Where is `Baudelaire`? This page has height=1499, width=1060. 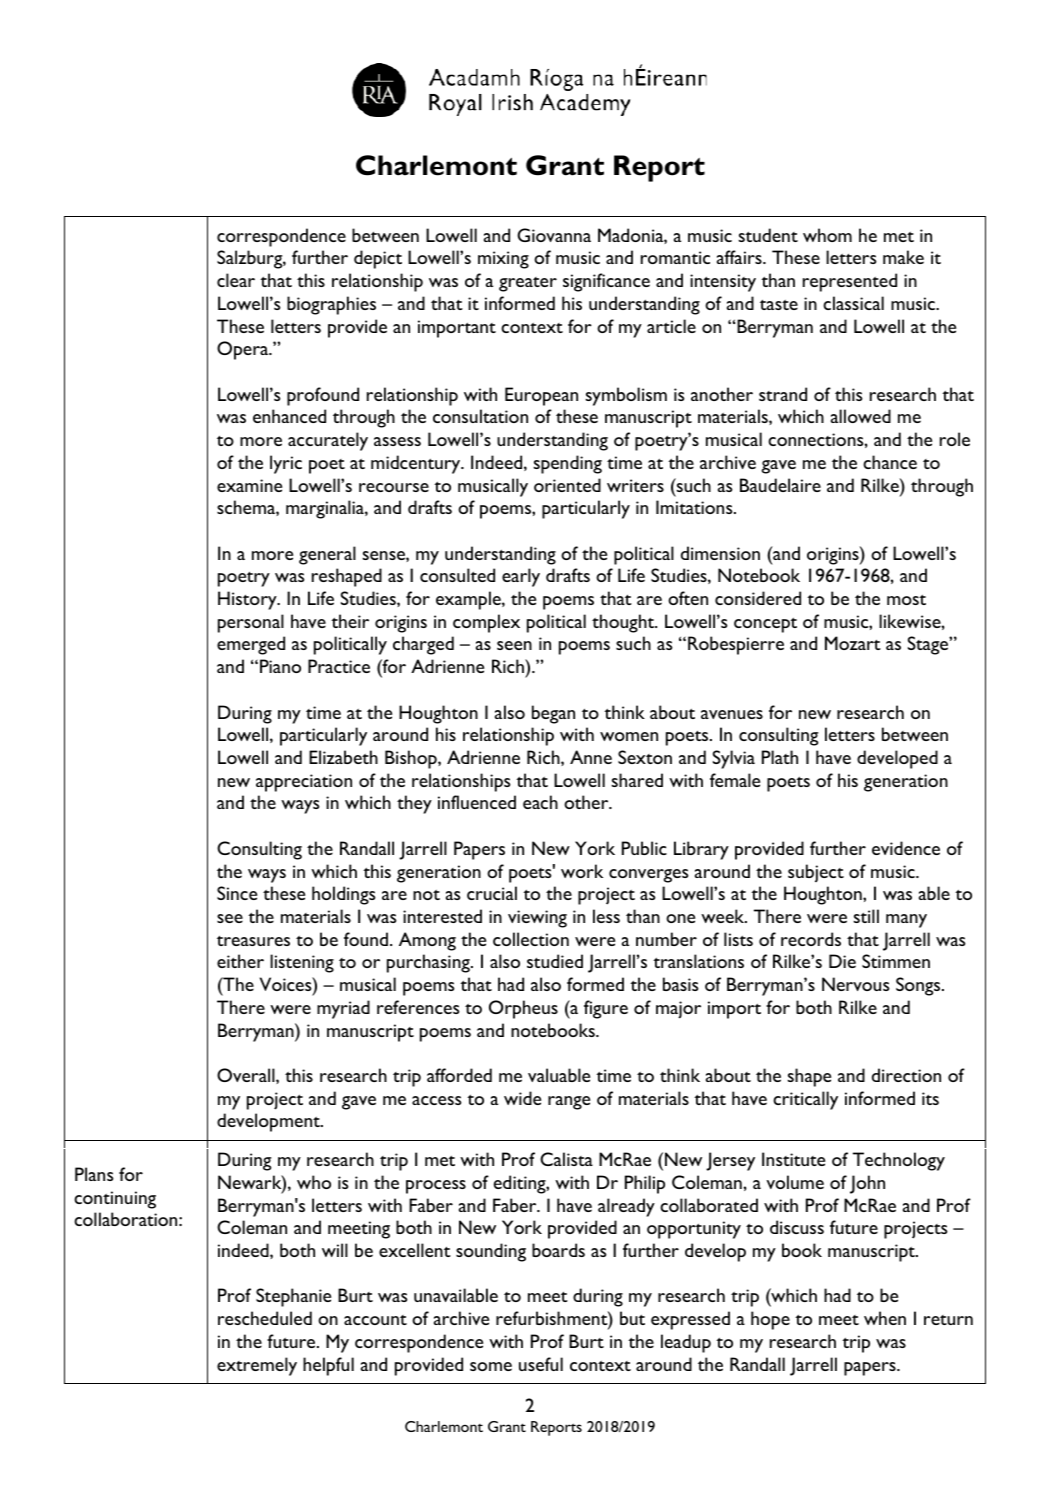
Baudelaire is located at coordinates (780, 485).
